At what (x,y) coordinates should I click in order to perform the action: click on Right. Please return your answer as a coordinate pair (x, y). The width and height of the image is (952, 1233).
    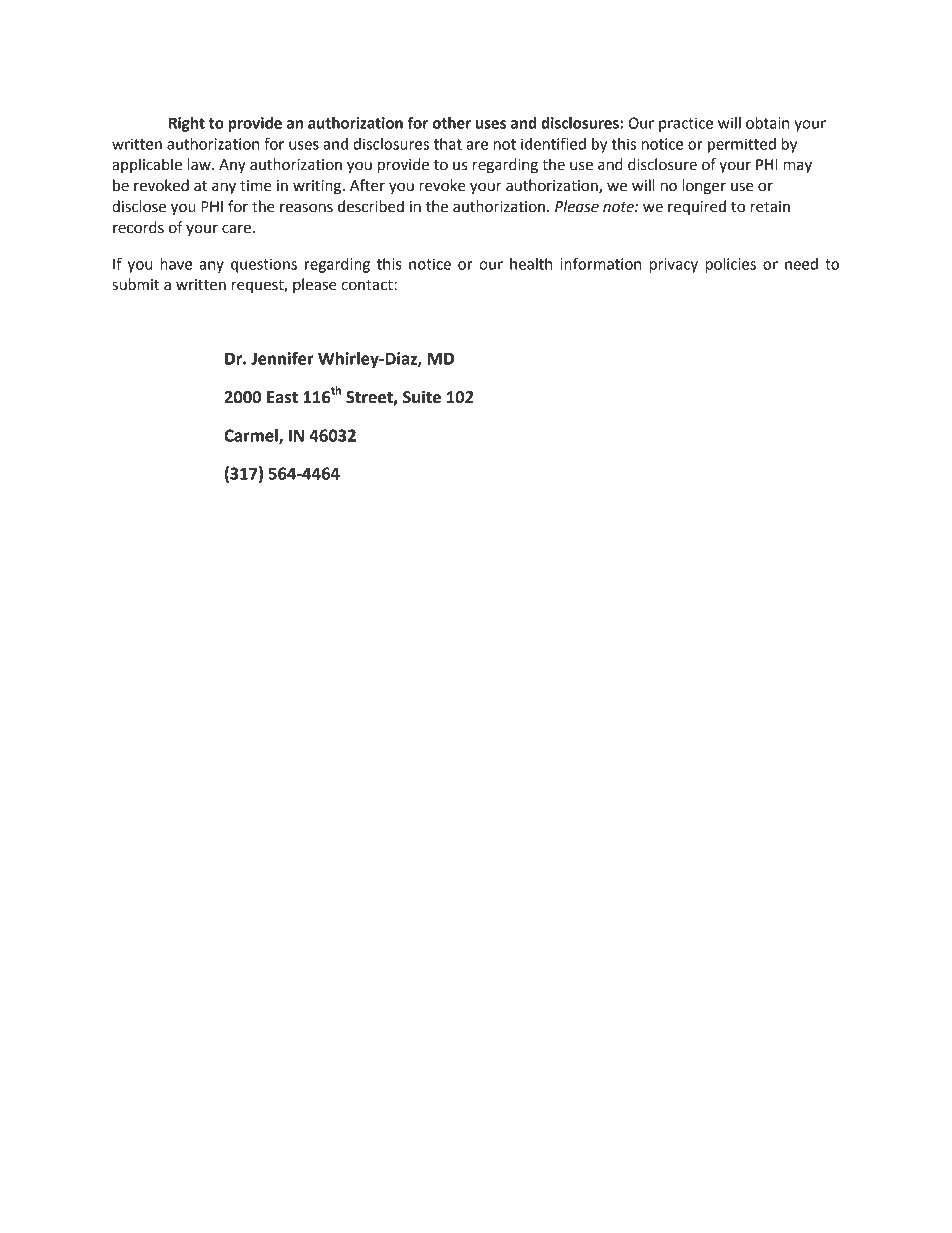
    Looking at the image, I should click on (187, 124).
